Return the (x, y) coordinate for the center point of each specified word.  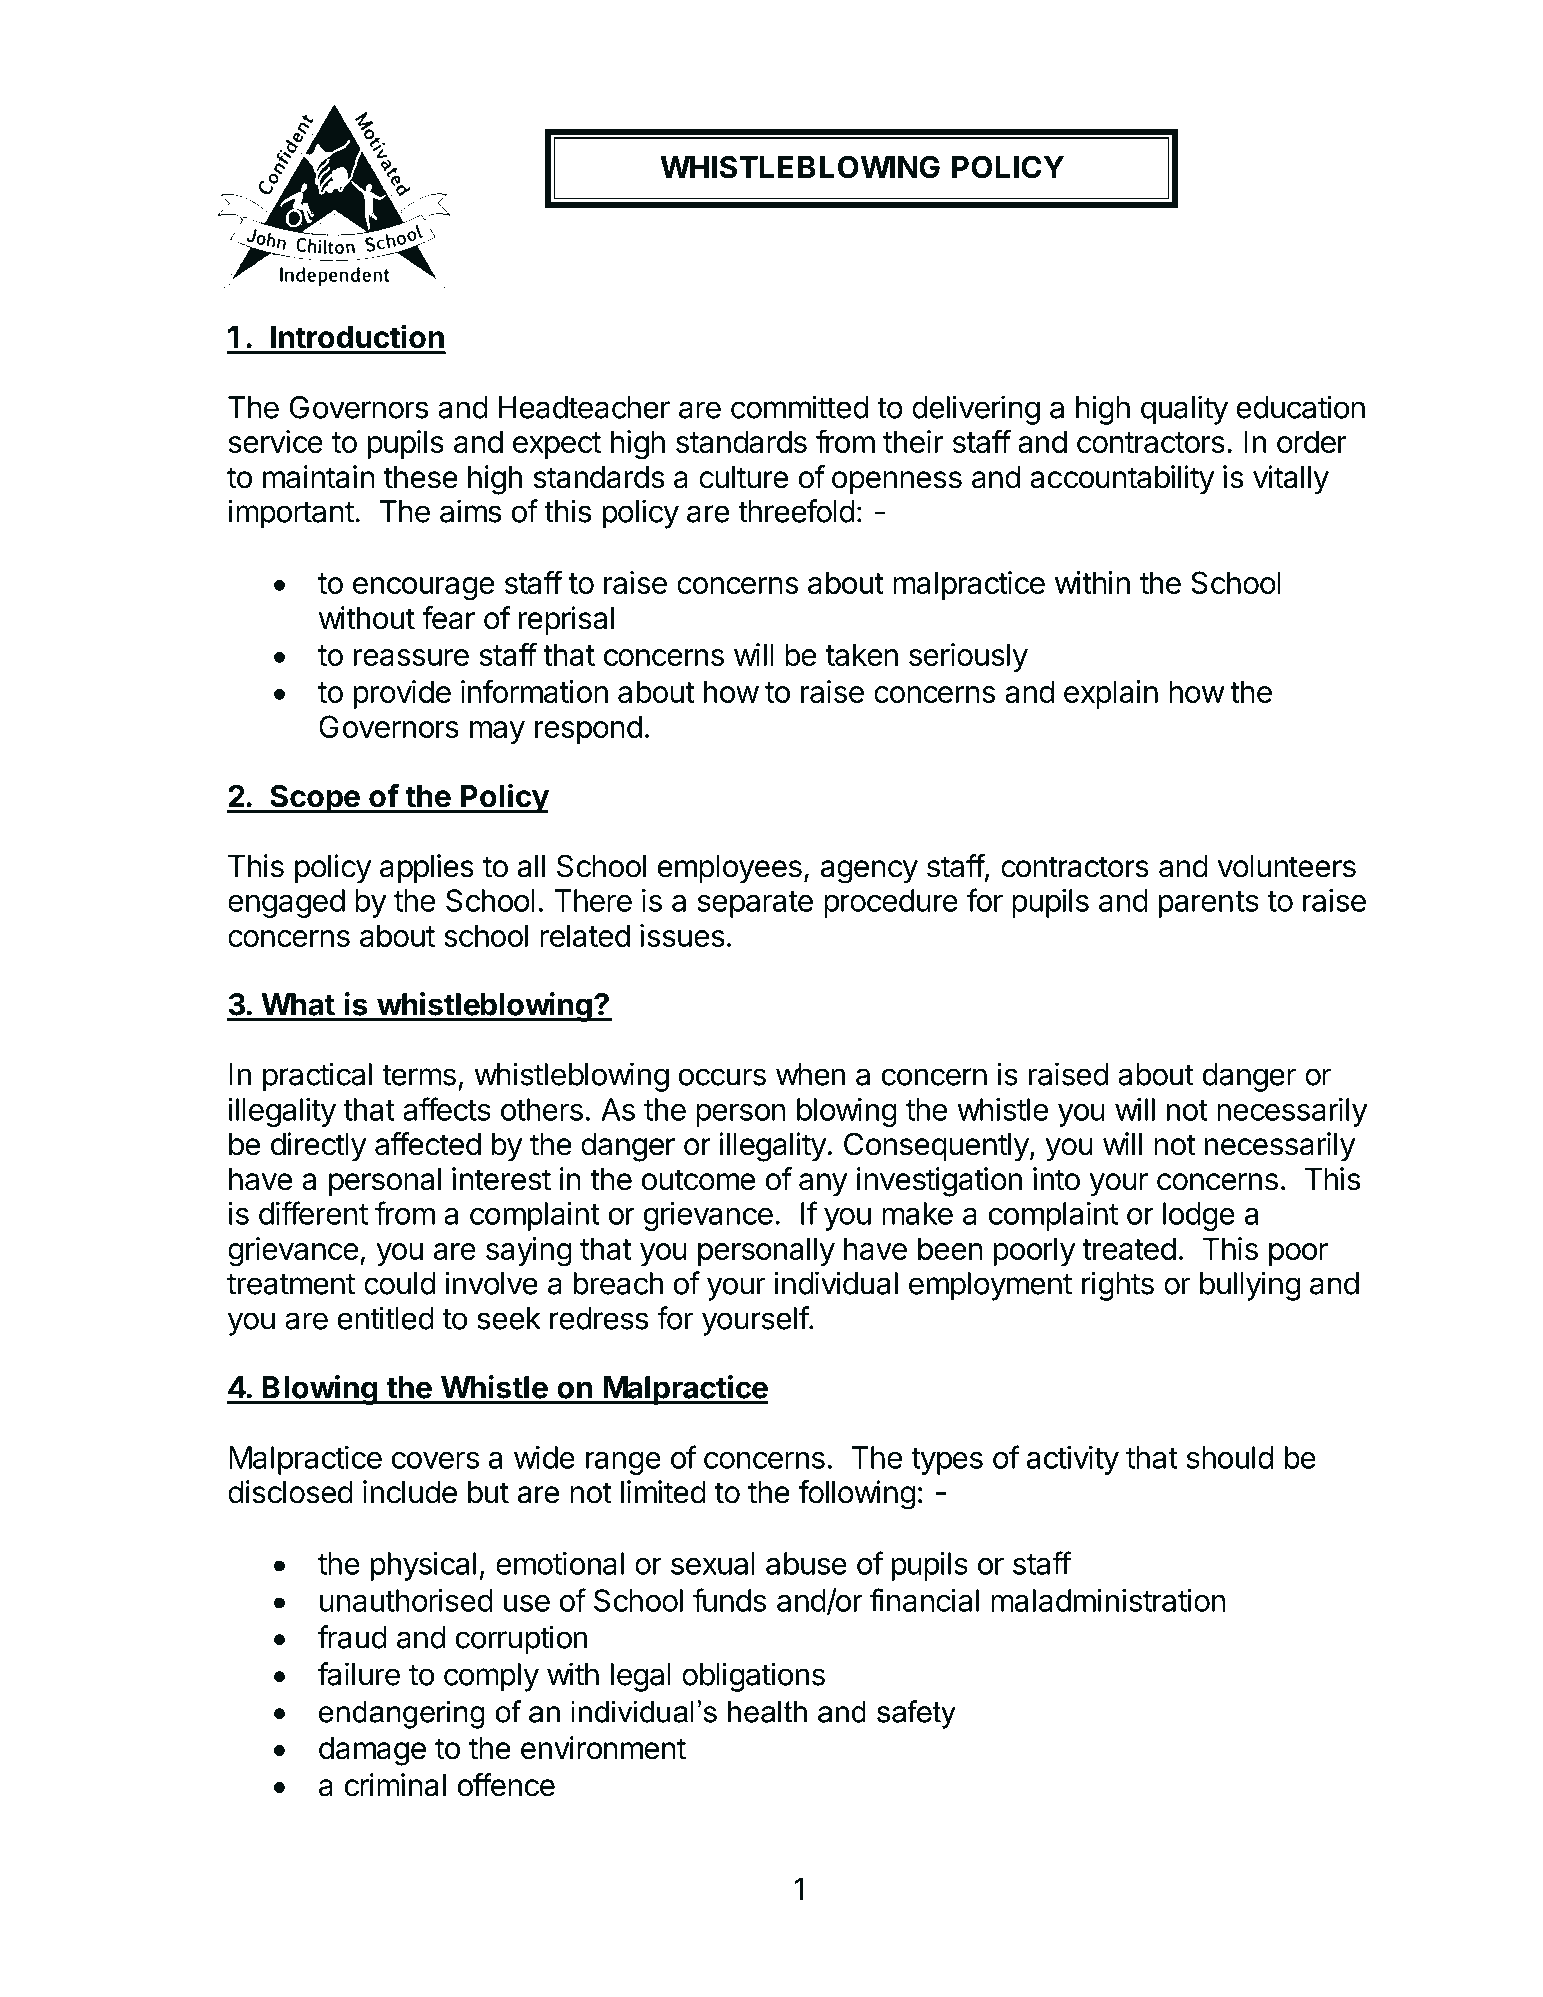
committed (799, 407)
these (420, 477)
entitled (386, 1318)
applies (427, 868)
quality (1184, 410)
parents (1209, 904)
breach (618, 1283)
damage (372, 1751)
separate (755, 904)
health (767, 1711)
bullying (1250, 1286)
